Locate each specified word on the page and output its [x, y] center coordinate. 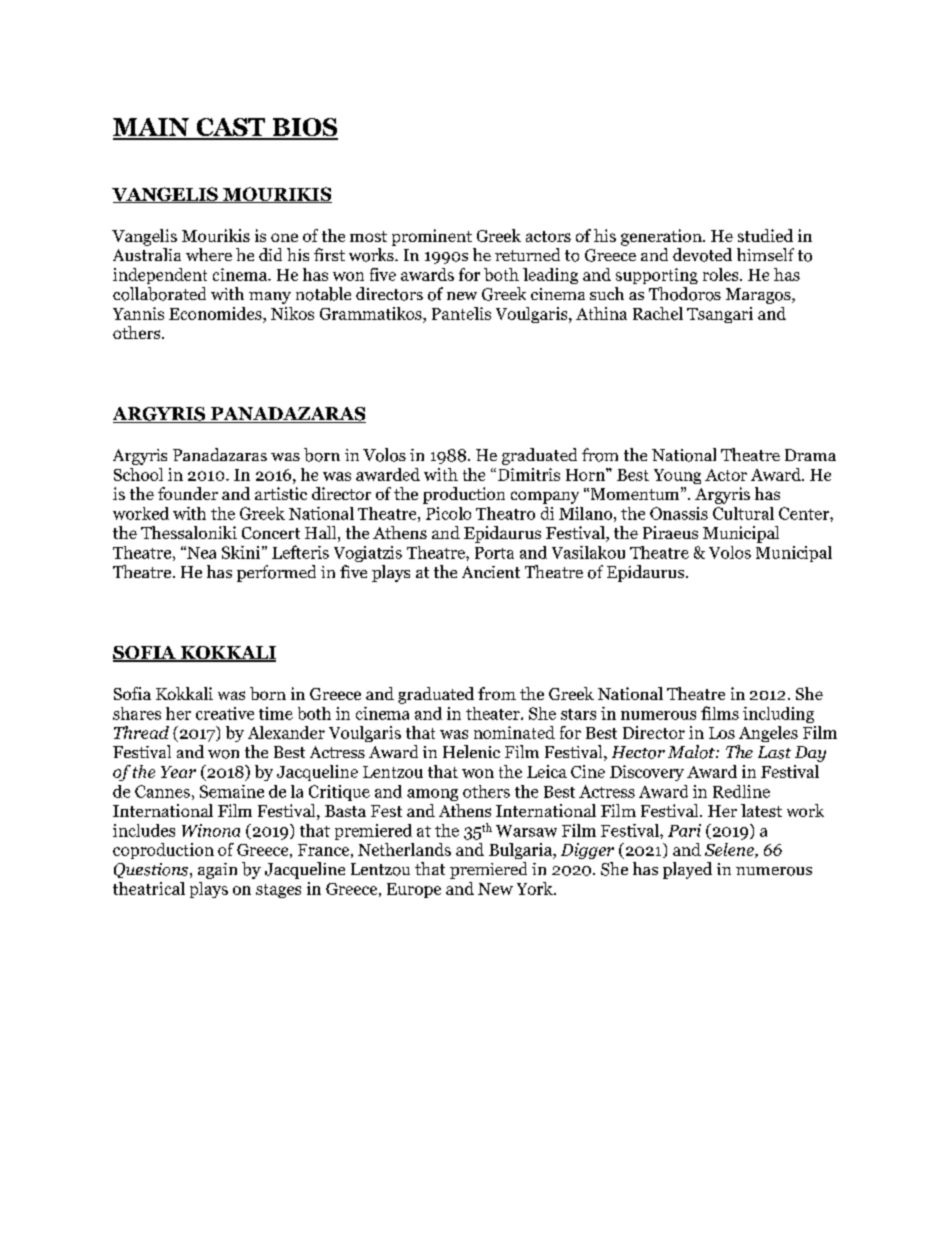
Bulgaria [522, 851]
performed [276, 573]
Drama [810, 455]
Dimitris [529, 474]
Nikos [292, 313]
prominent [432, 237]
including [778, 715]
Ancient [491, 572]
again [217, 871]
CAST [231, 128]
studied [765, 235]
